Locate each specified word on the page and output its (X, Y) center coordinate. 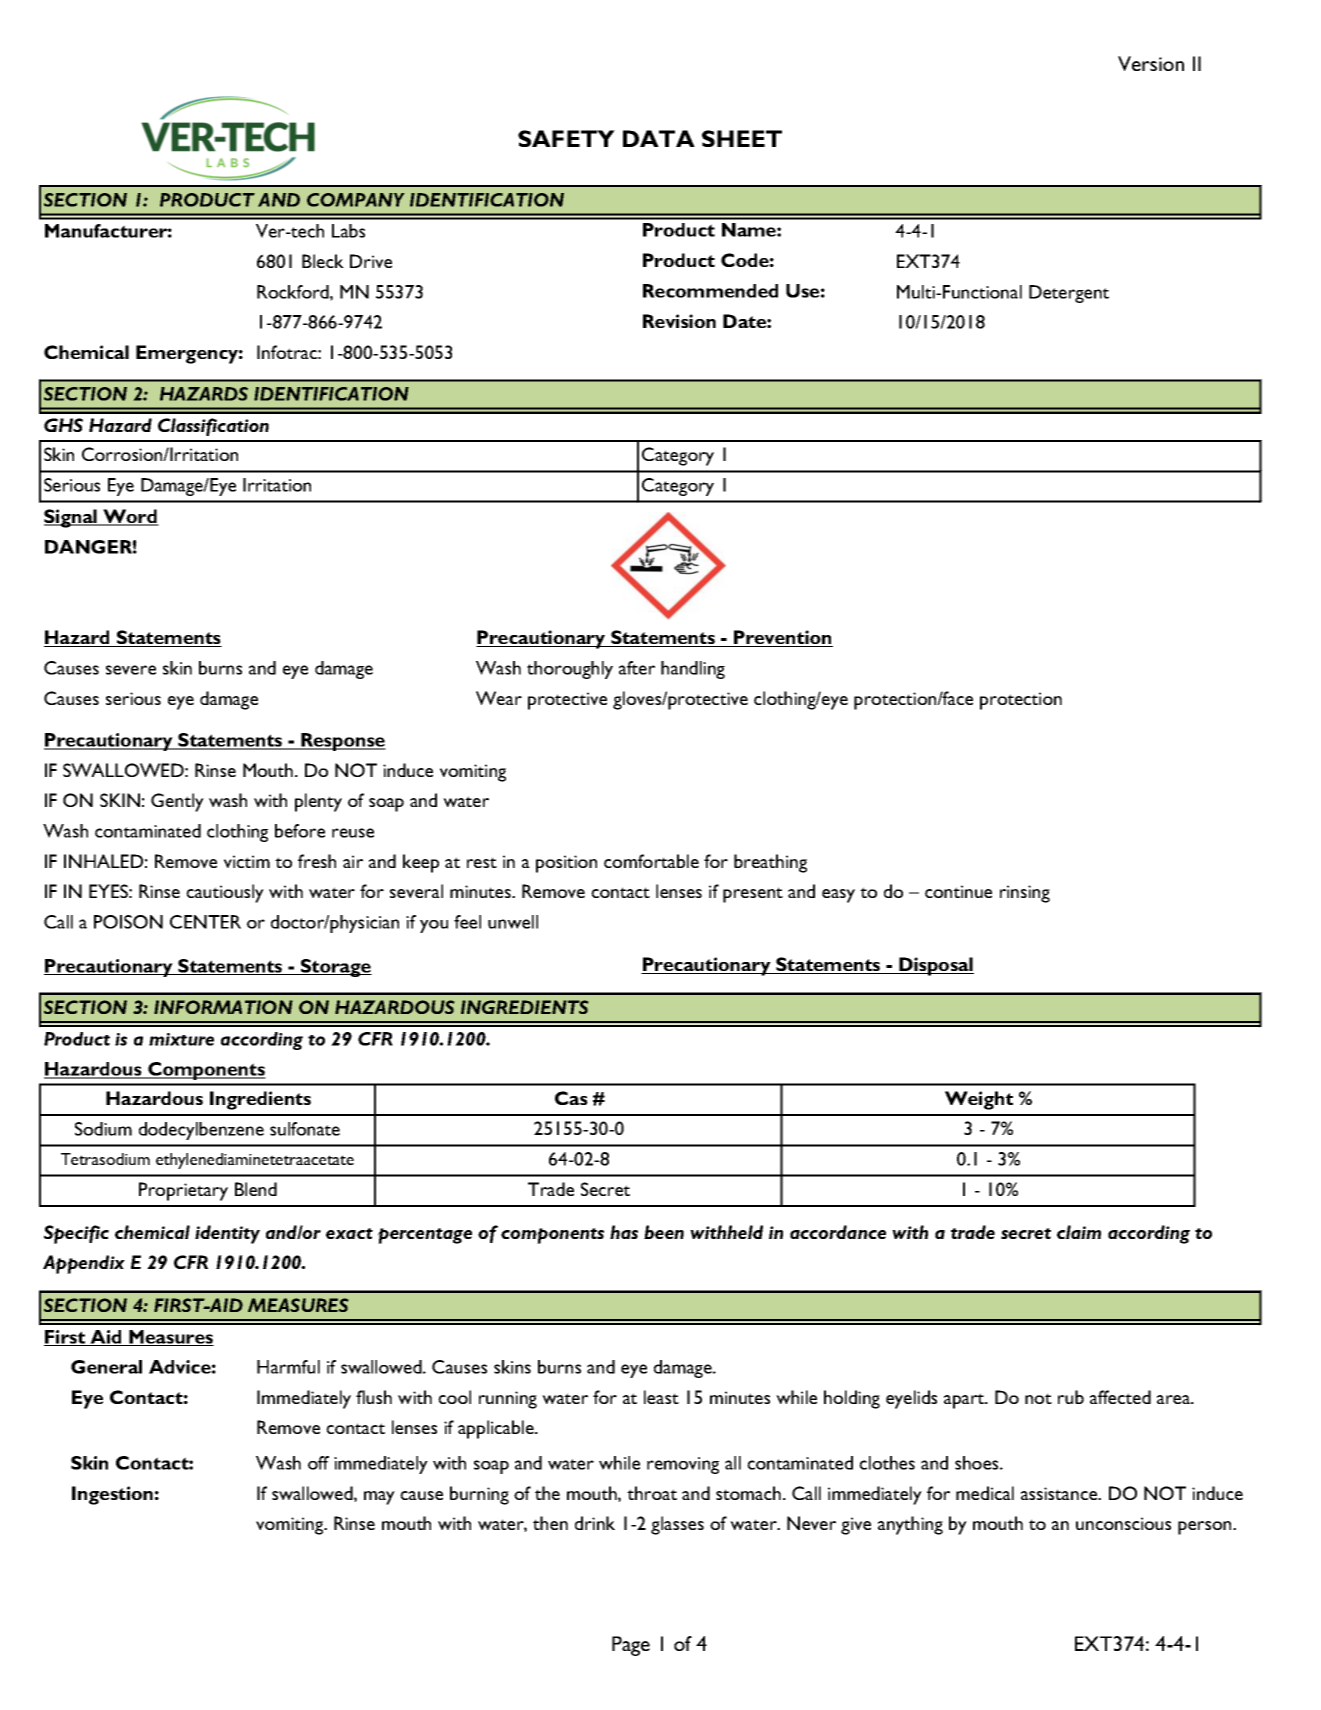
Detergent (1069, 294)
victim (247, 861)
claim (1079, 1232)
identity (227, 1234)
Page (631, 1646)
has (624, 1232)
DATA (659, 138)
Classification (213, 427)
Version (1151, 63)
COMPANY (355, 200)
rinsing (1025, 894)
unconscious (1123, 1523)
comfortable (651, 861)
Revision (679, 321)
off (318, 1463)
